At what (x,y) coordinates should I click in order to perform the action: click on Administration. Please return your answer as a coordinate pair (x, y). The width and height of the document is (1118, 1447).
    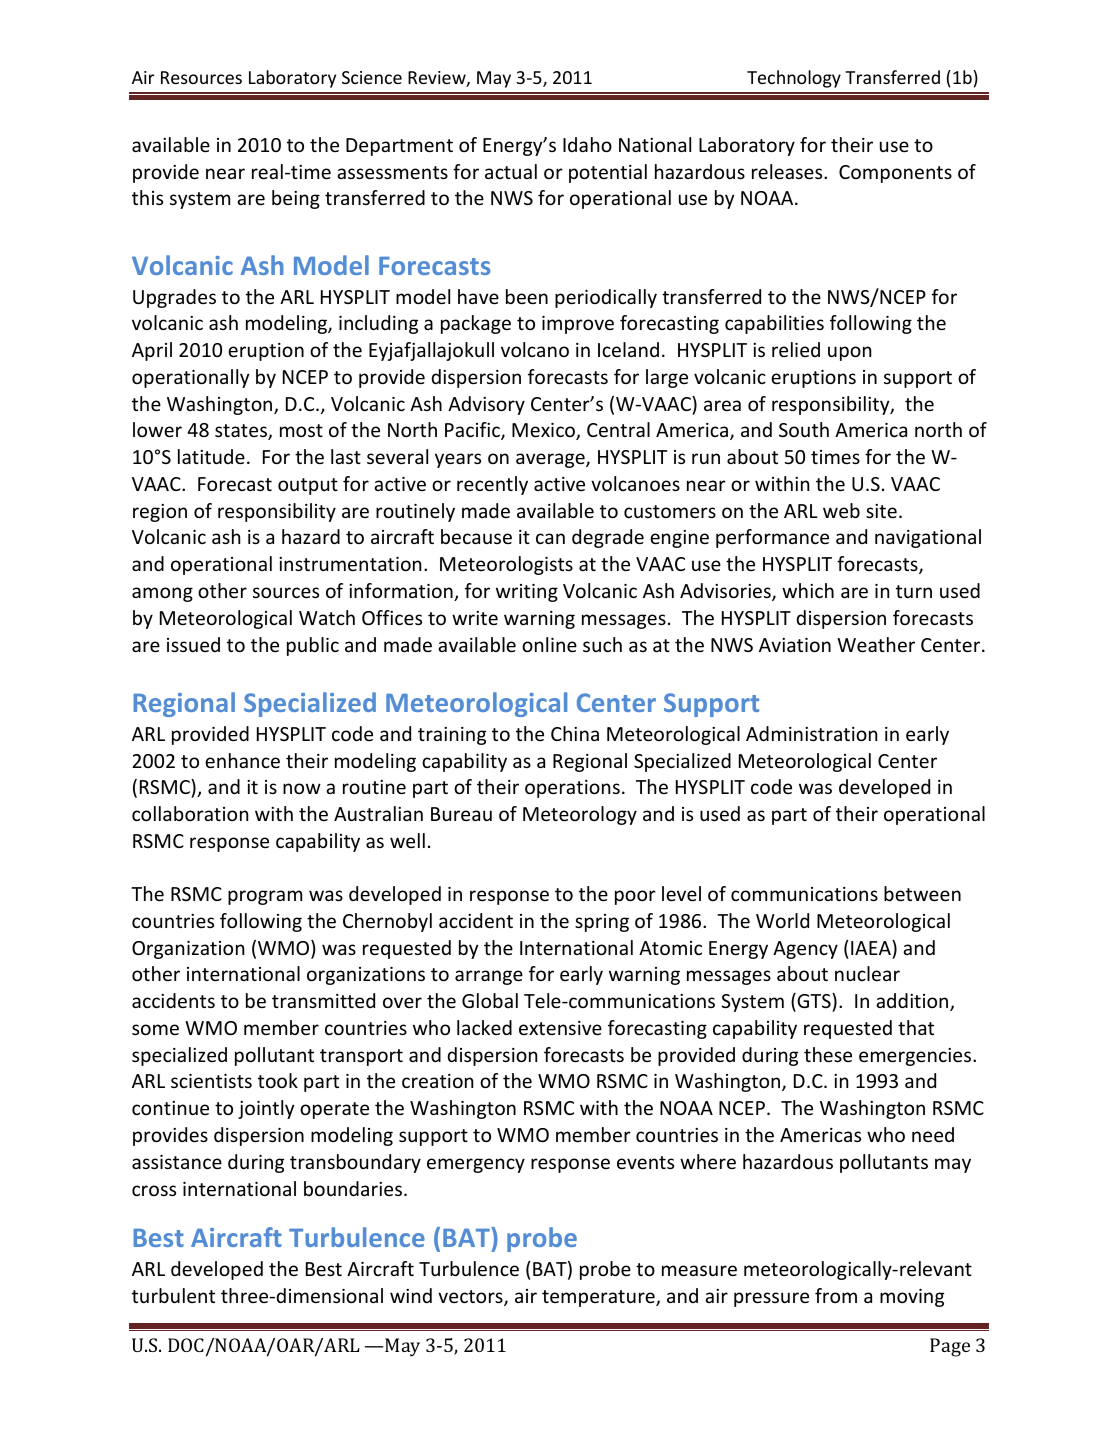
    Looking at the image, I should click on (811, 733).
